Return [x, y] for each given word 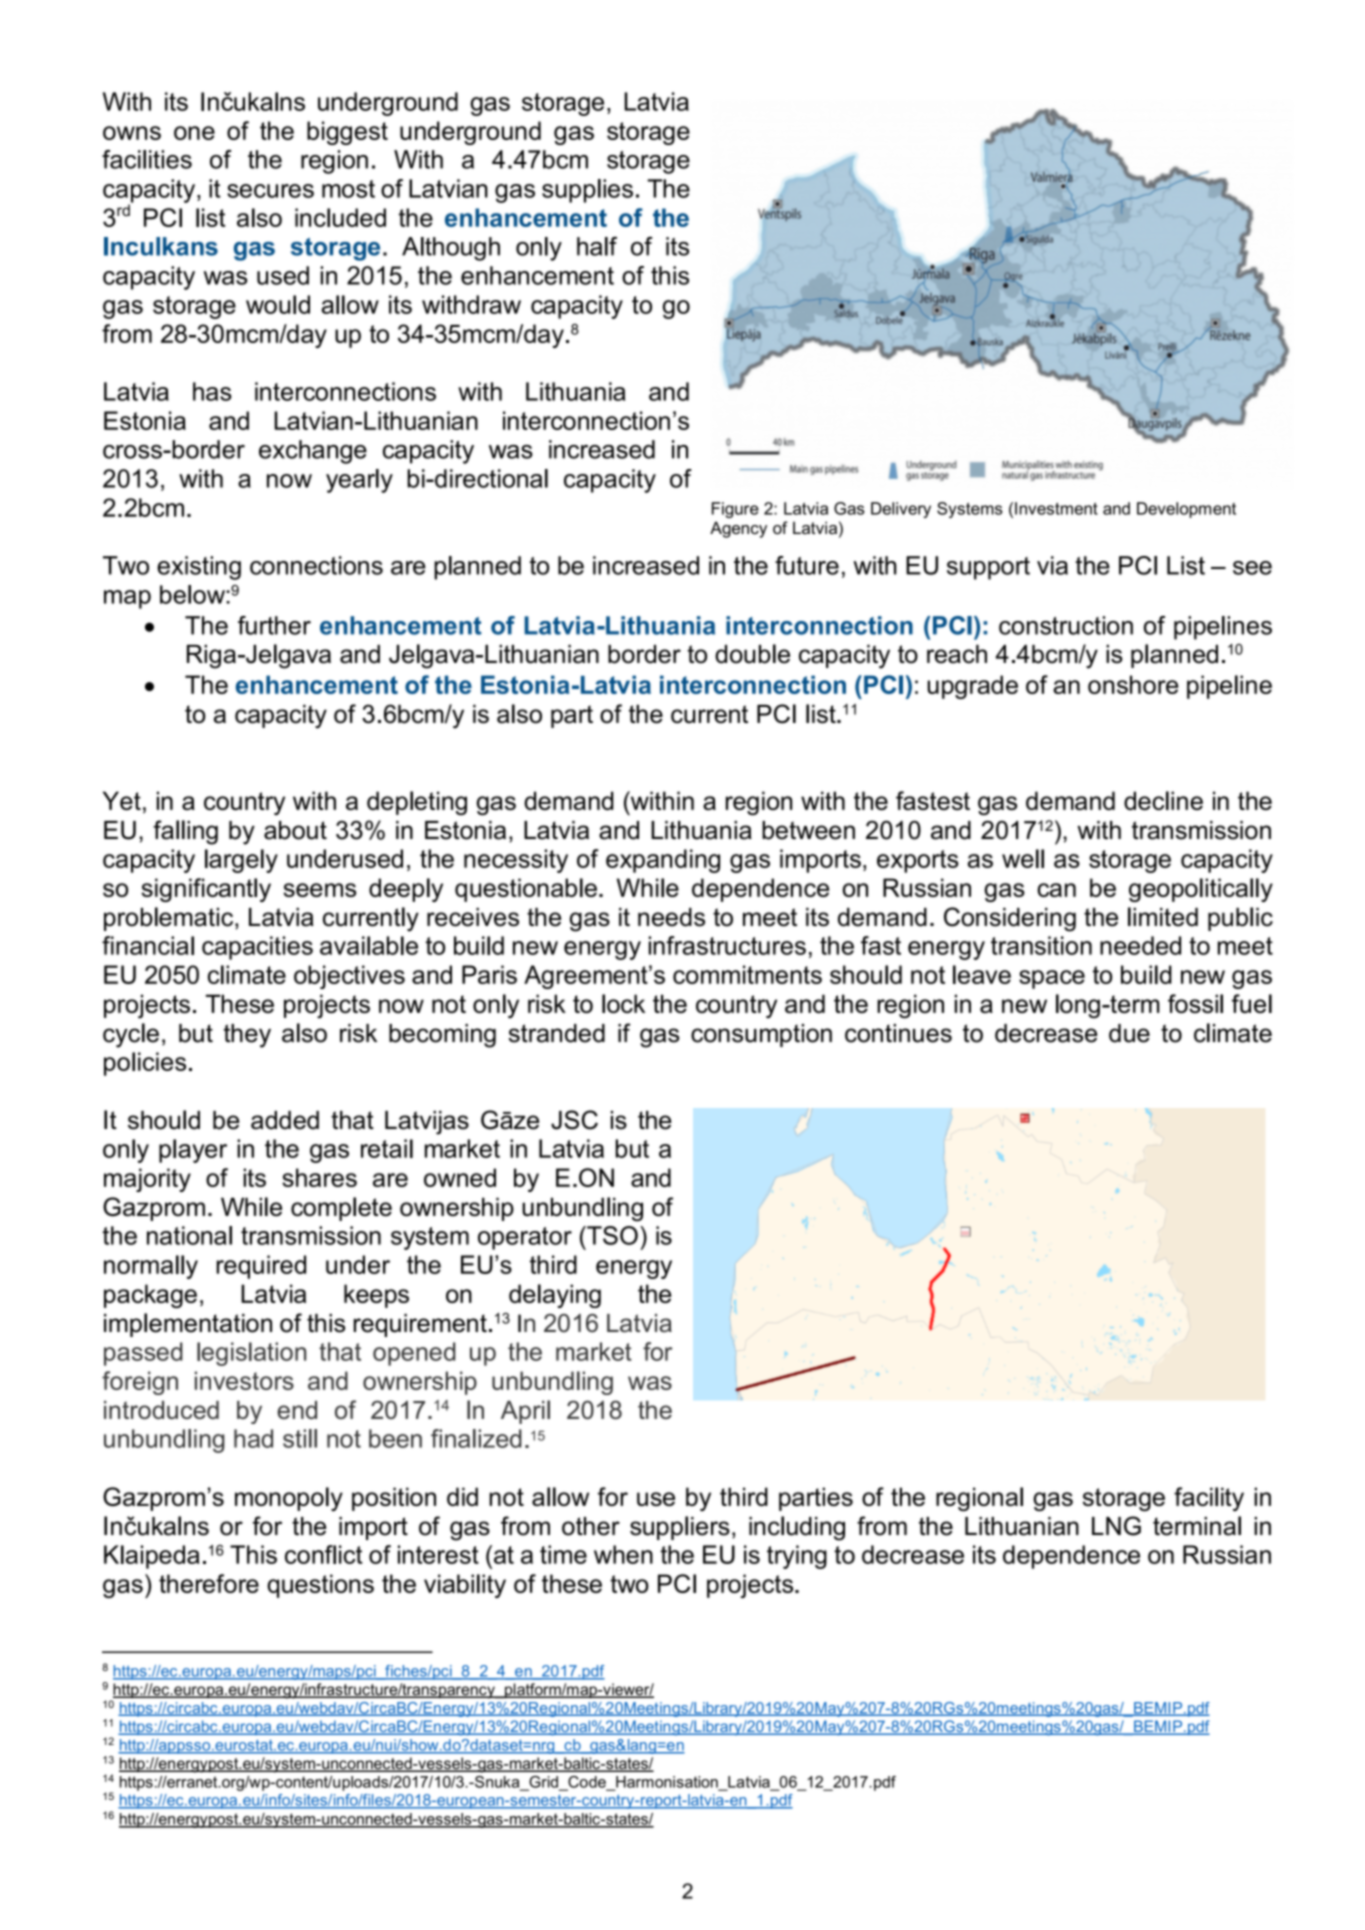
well [1023, 858]
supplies [587, 191]
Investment [1056, 508]
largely [241, 861]
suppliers [680, 1528]
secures [270, 191]
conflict [323, 1554]
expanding [663, 861]
